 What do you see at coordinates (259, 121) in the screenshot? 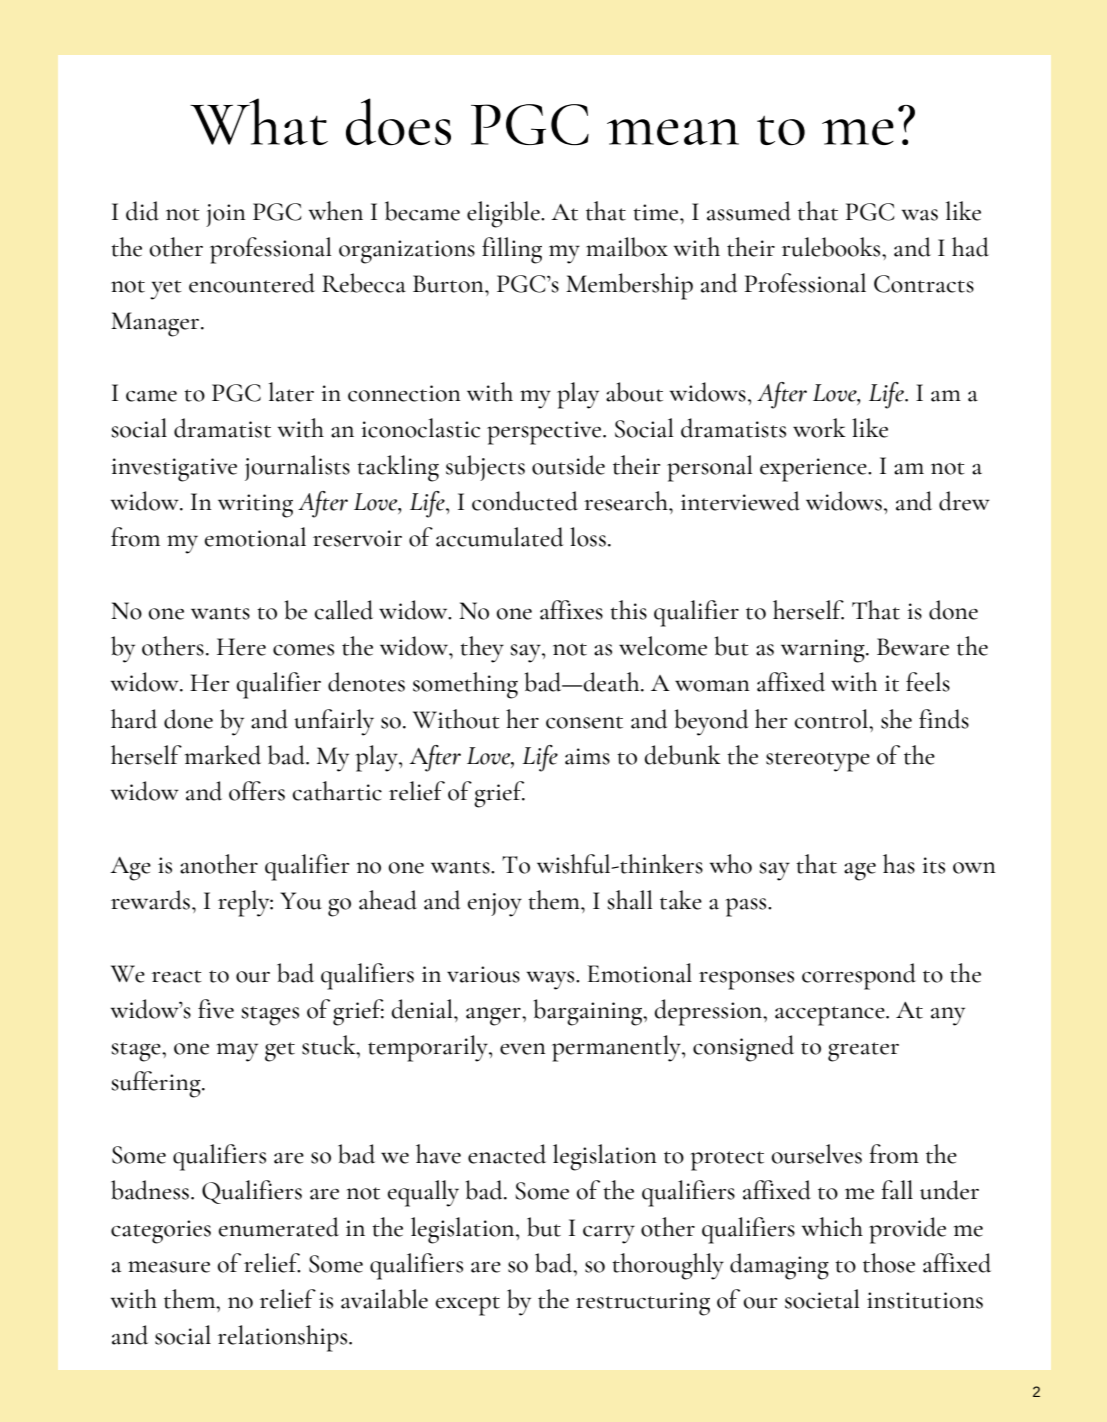
I see `What` at bounding box center [259, 121].
